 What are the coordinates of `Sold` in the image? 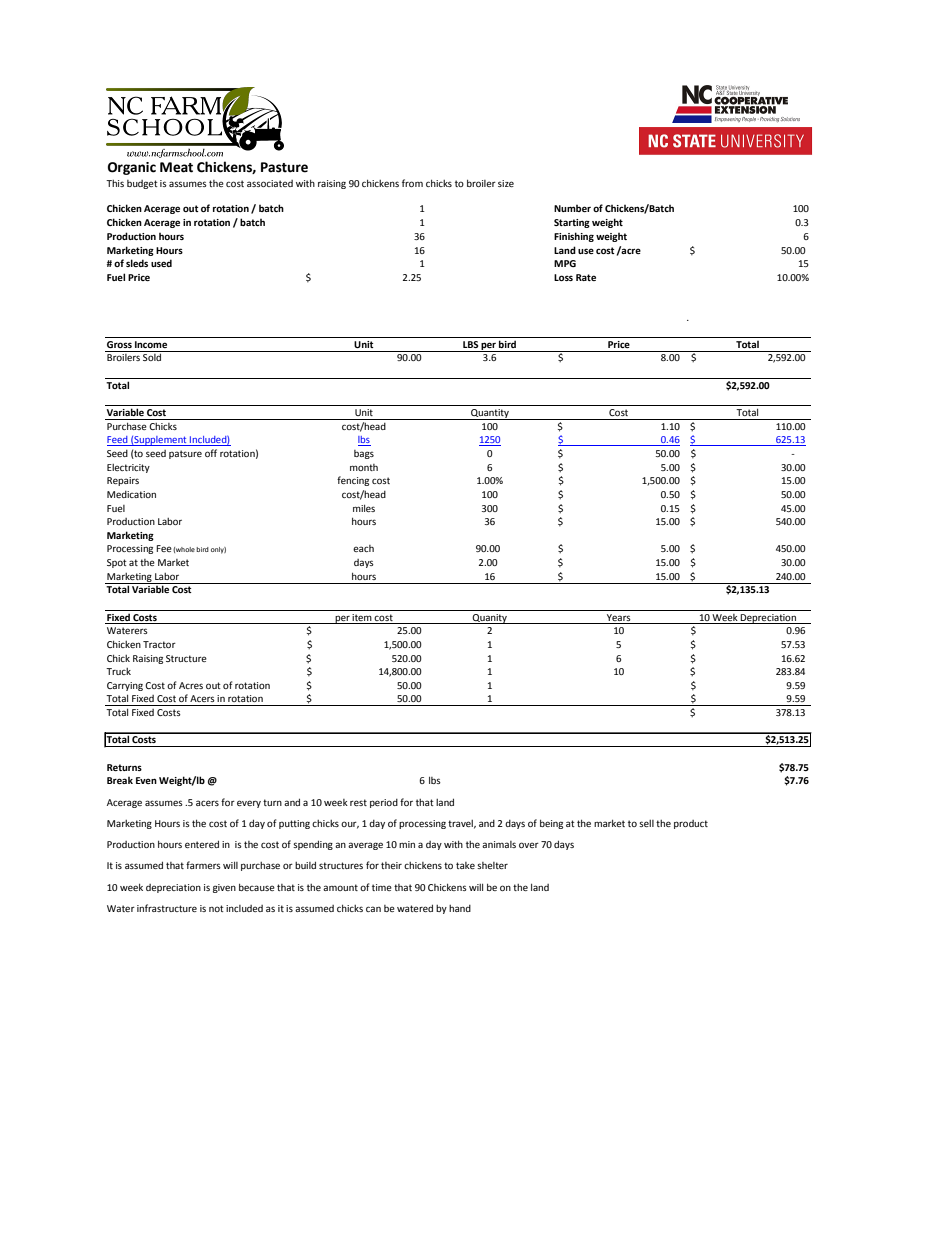 It's located at (152, 357).
